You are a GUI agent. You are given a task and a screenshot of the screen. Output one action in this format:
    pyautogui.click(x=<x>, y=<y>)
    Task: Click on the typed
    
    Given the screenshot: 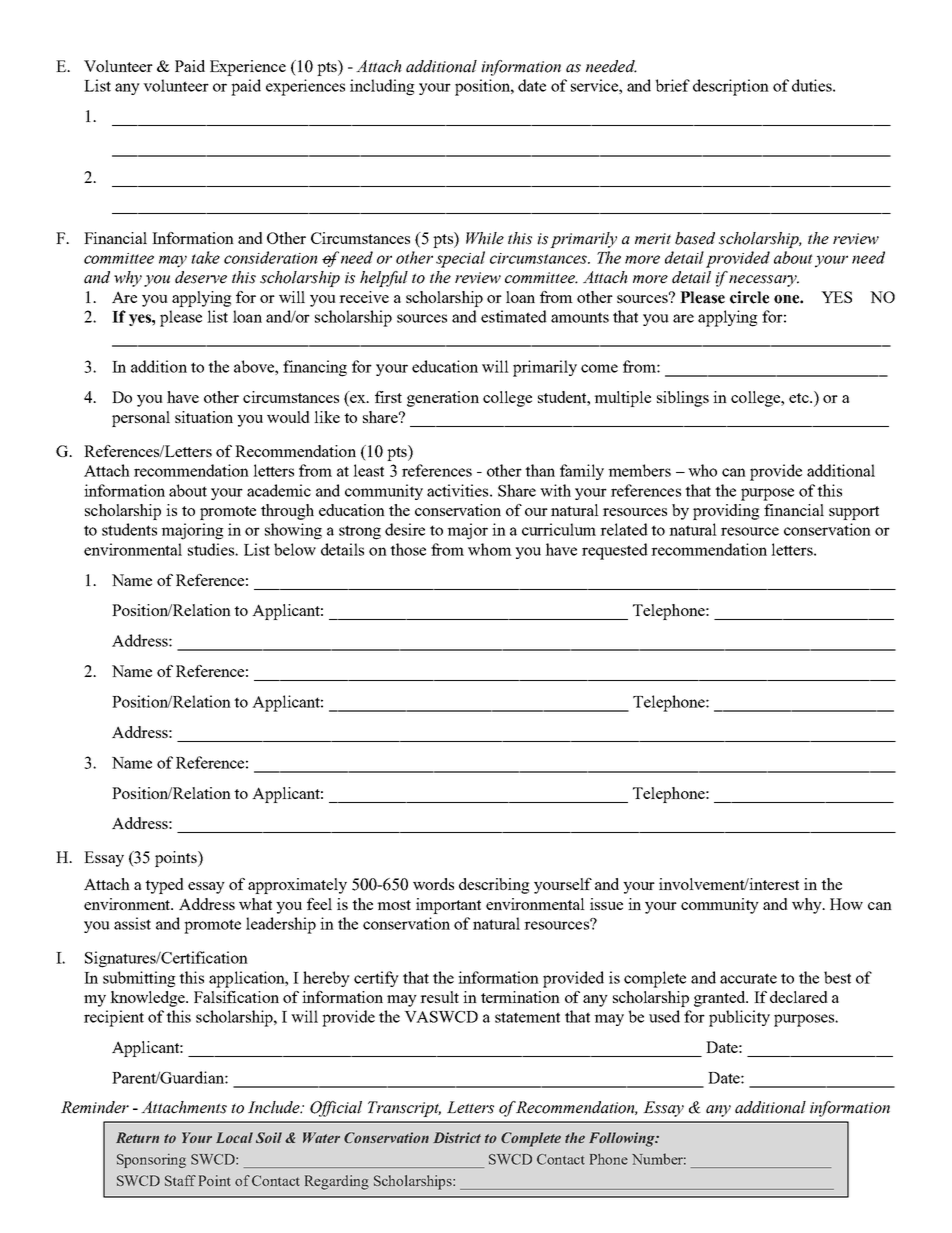 What is the action you would take?
    pyautogui.click(x=164, y=886)
